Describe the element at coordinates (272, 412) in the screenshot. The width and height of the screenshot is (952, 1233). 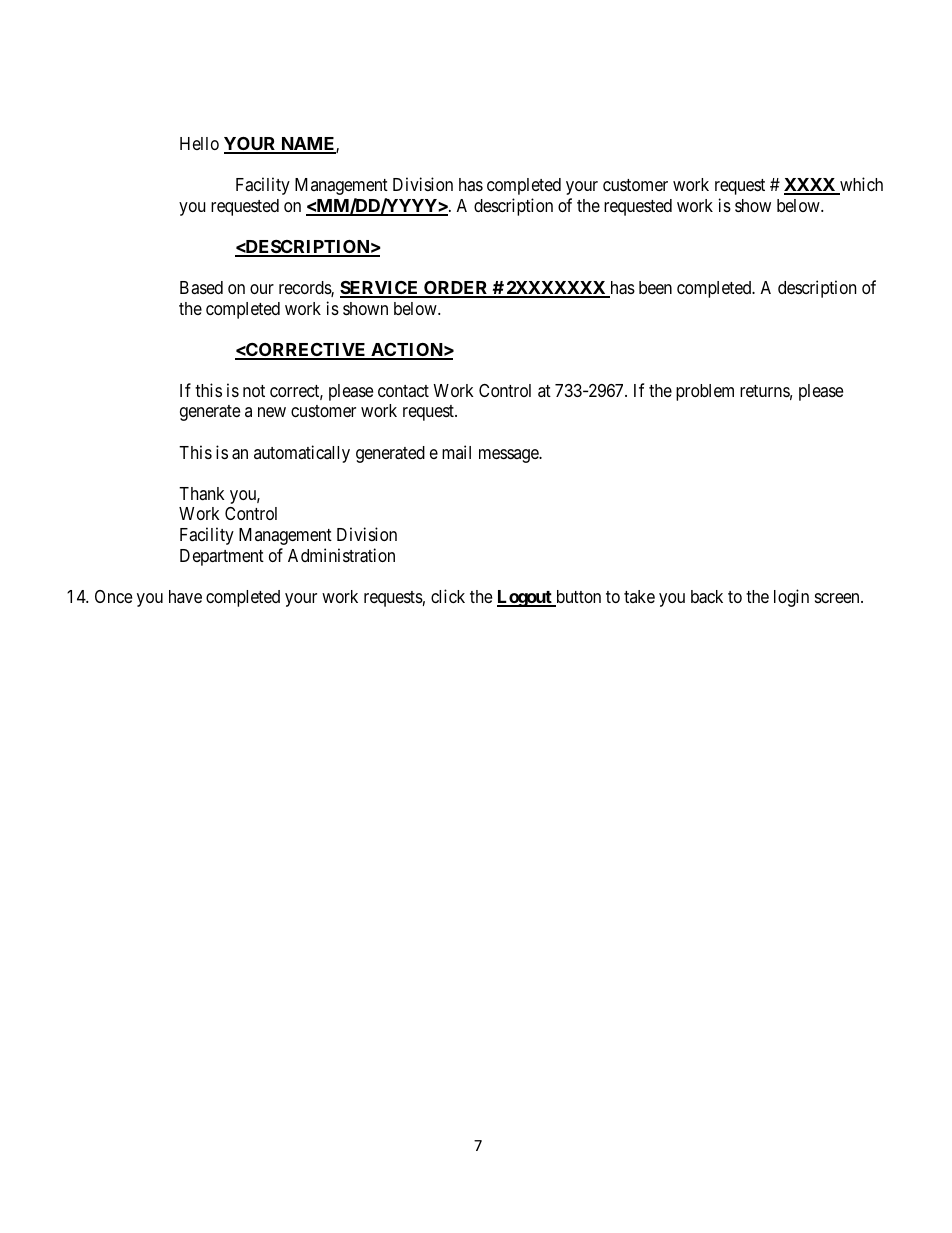
I see `new` at that location.
